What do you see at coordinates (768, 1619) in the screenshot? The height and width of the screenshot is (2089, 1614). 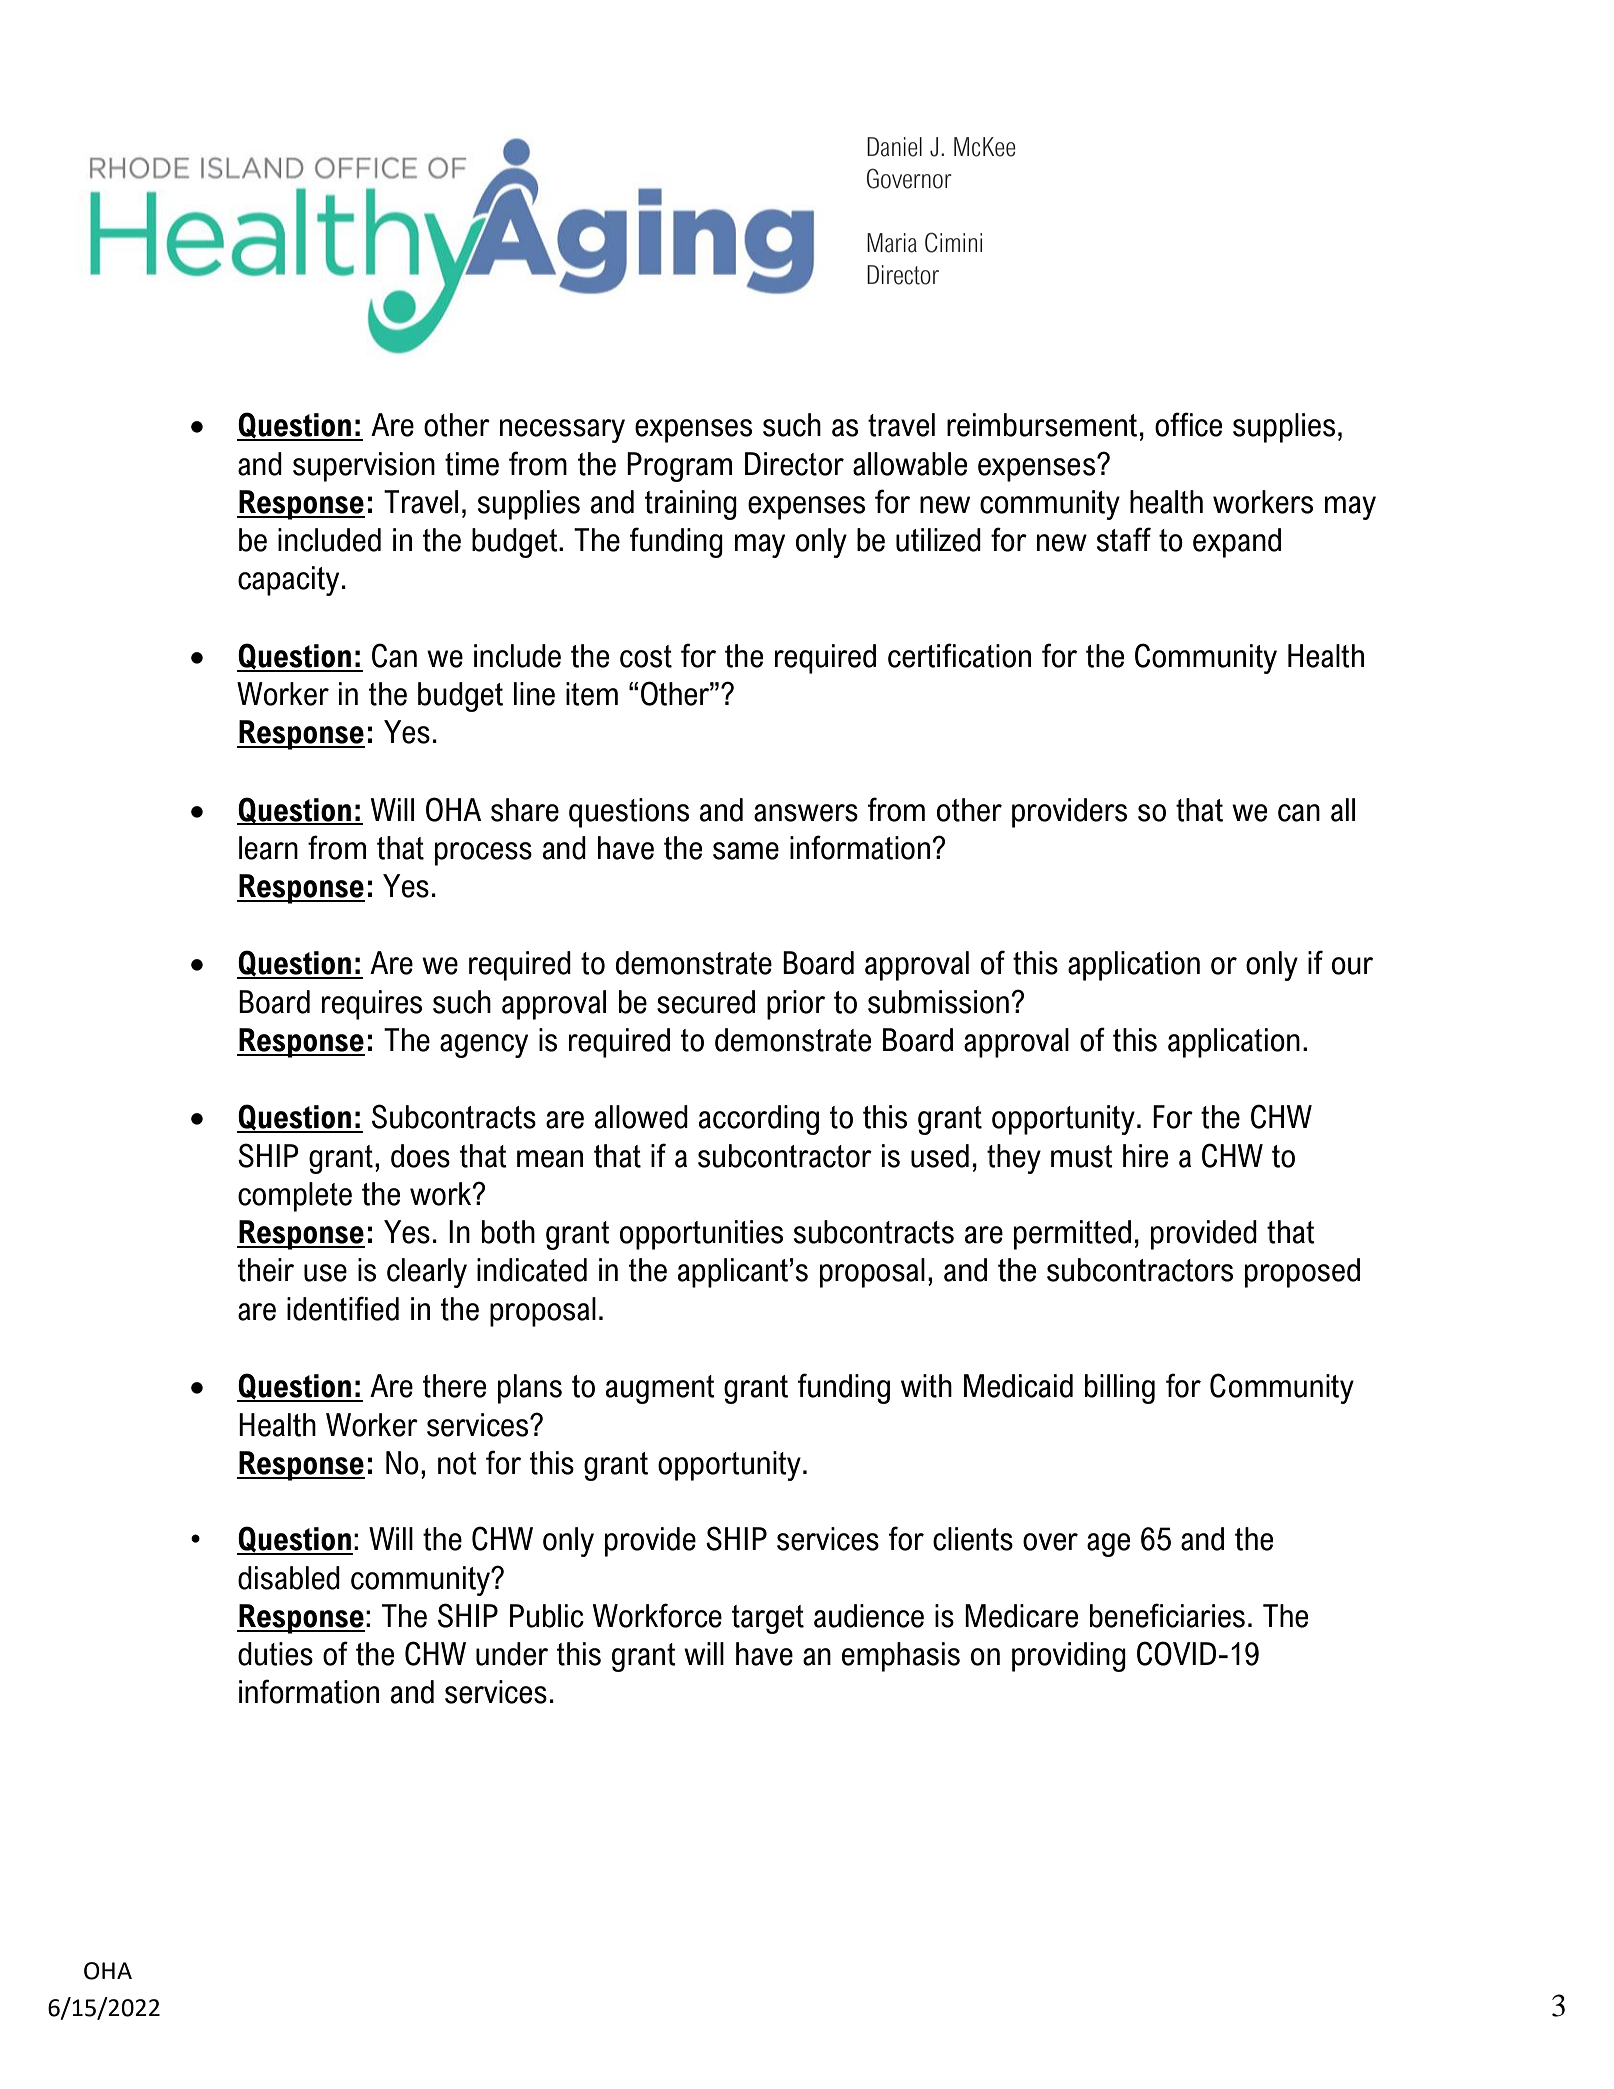 I see `target` at bounding box center [768, 1619].
